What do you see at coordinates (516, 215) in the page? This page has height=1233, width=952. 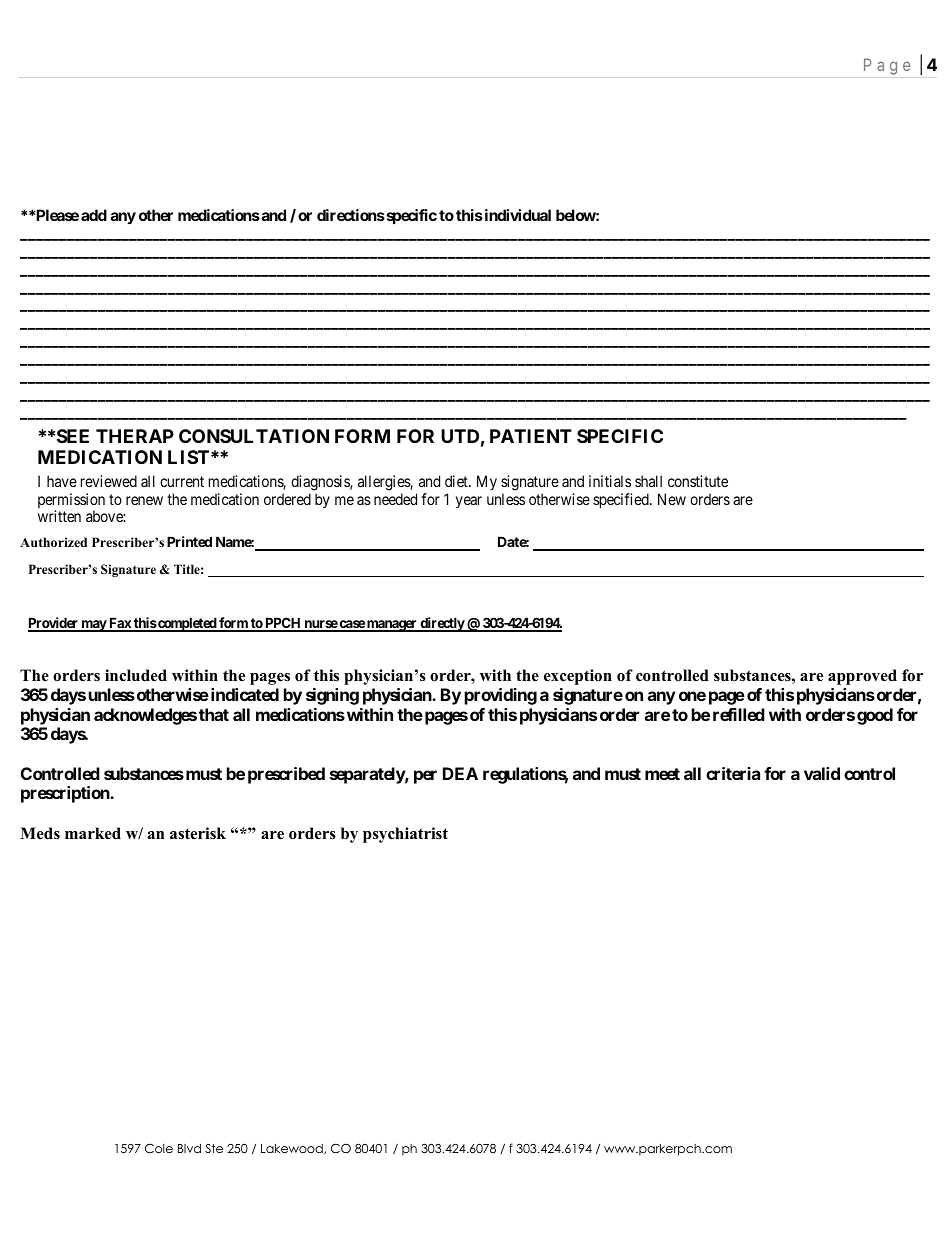 I see `individual` at bounding box center [516, 215].
